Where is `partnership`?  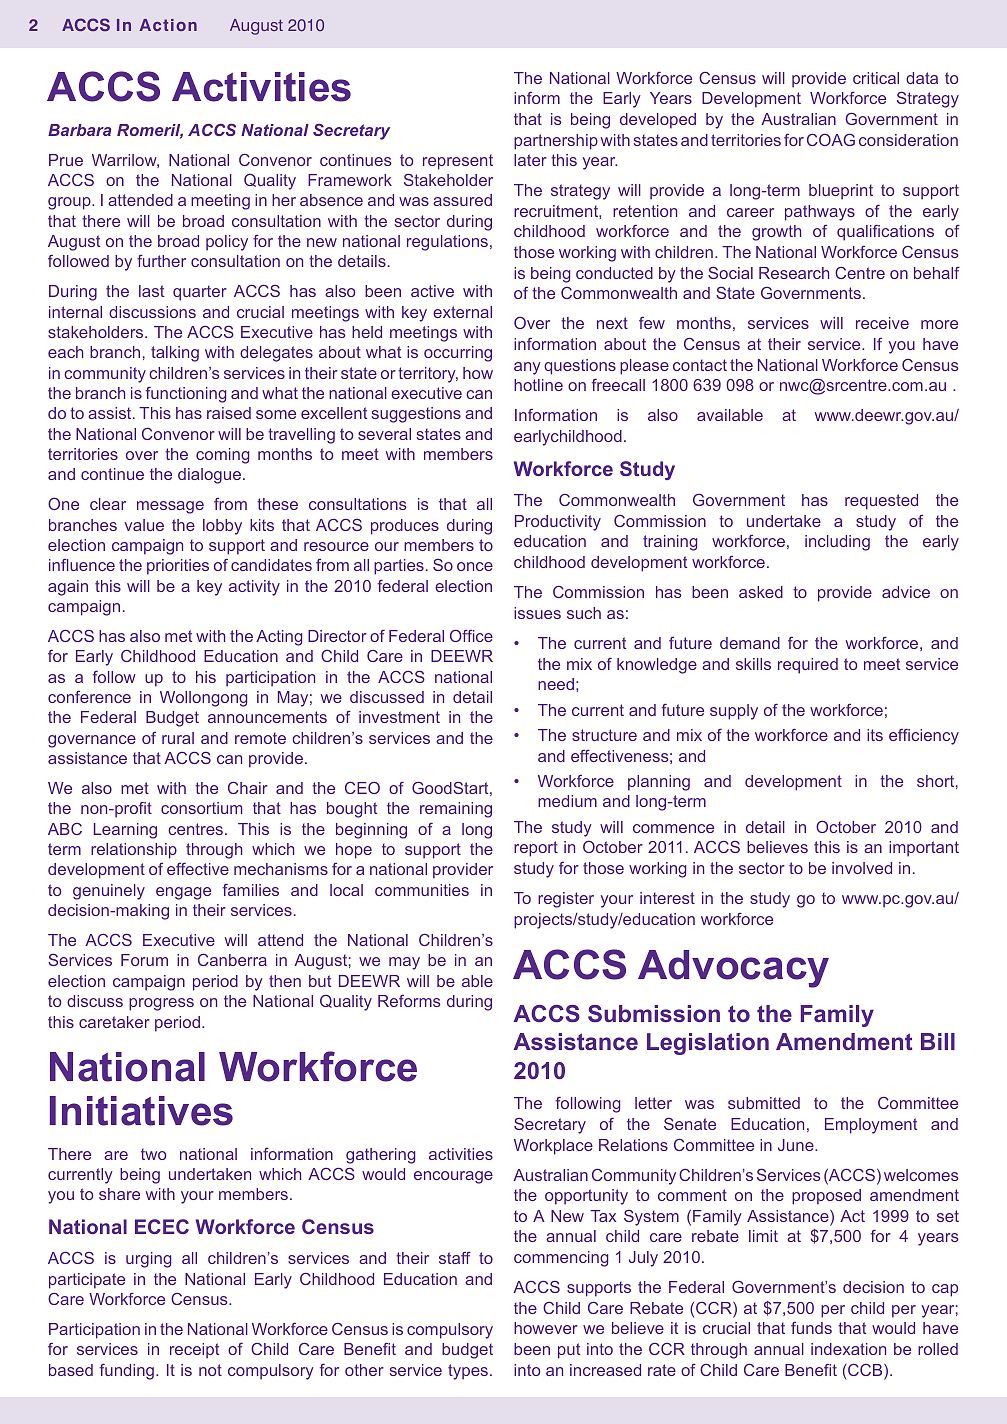 partnership is located at coordinates (556, 142).
